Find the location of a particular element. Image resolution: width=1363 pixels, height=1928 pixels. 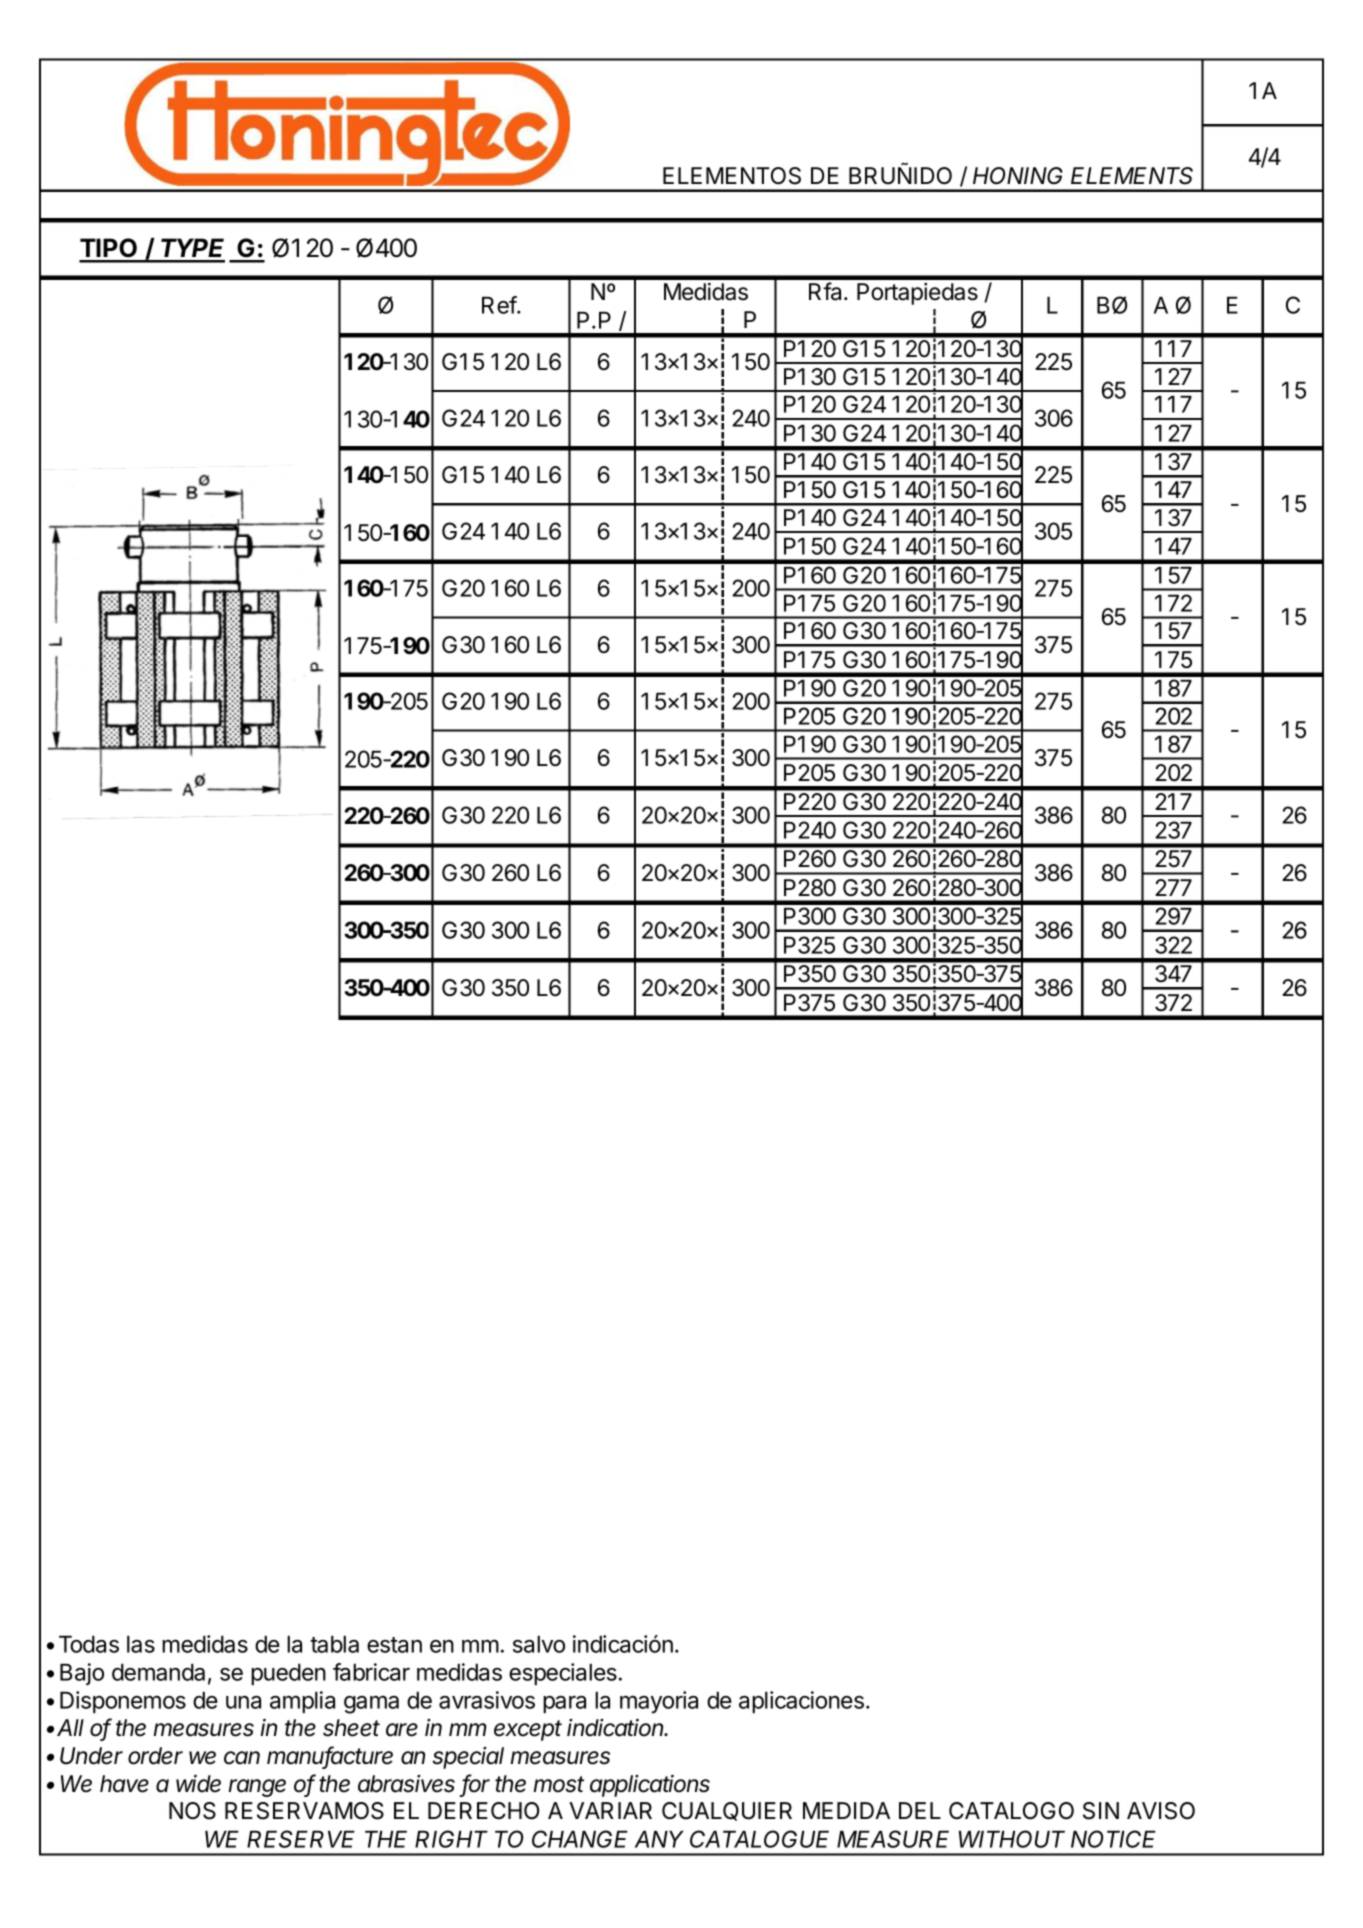

wide is located at coordinates (198, 1784).
